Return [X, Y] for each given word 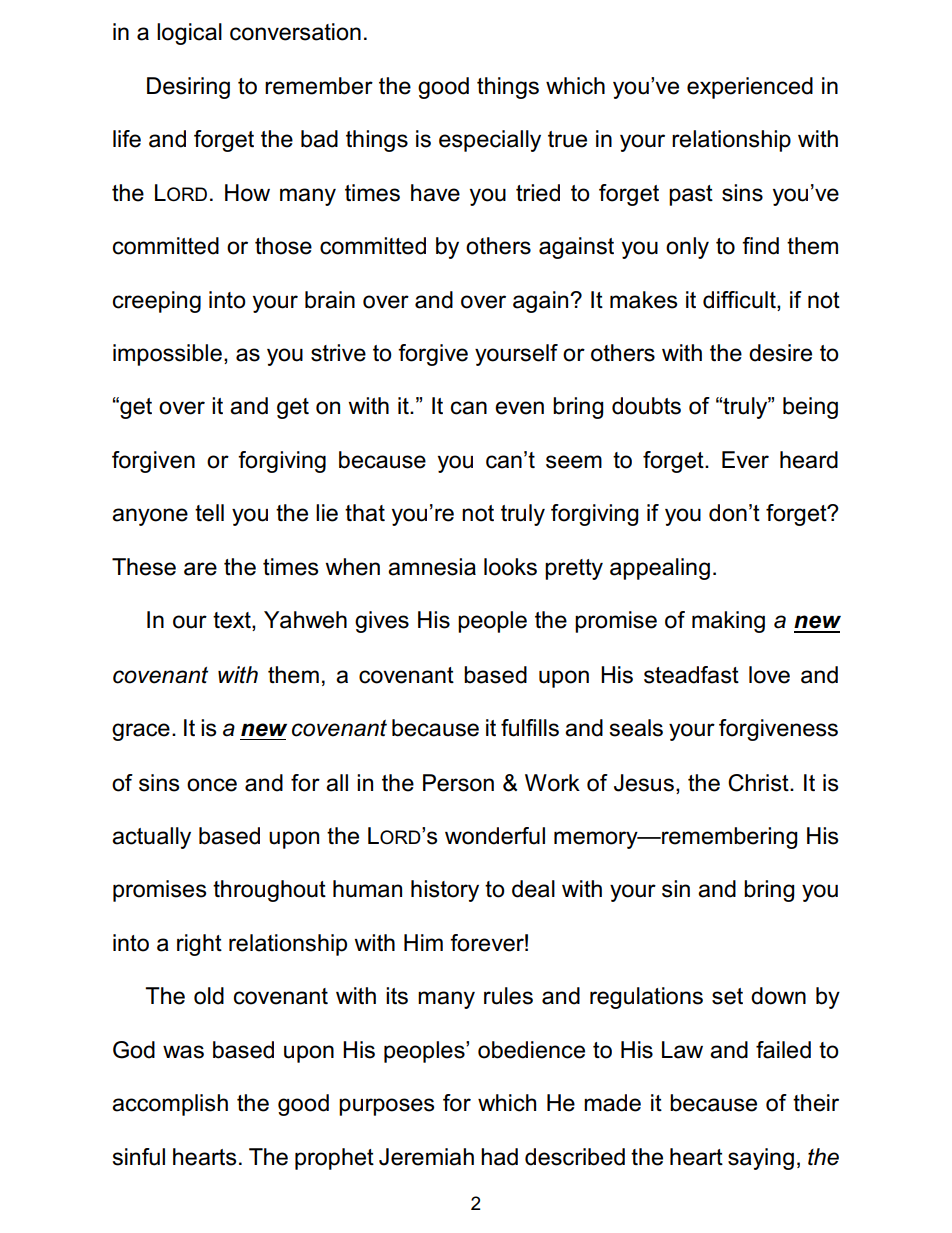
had [499, 1157]
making [728, 622]
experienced [750, 88]
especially [490, 141]
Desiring [188, 88]
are [200, 569]
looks [510, 567]
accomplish [170, 1105]
